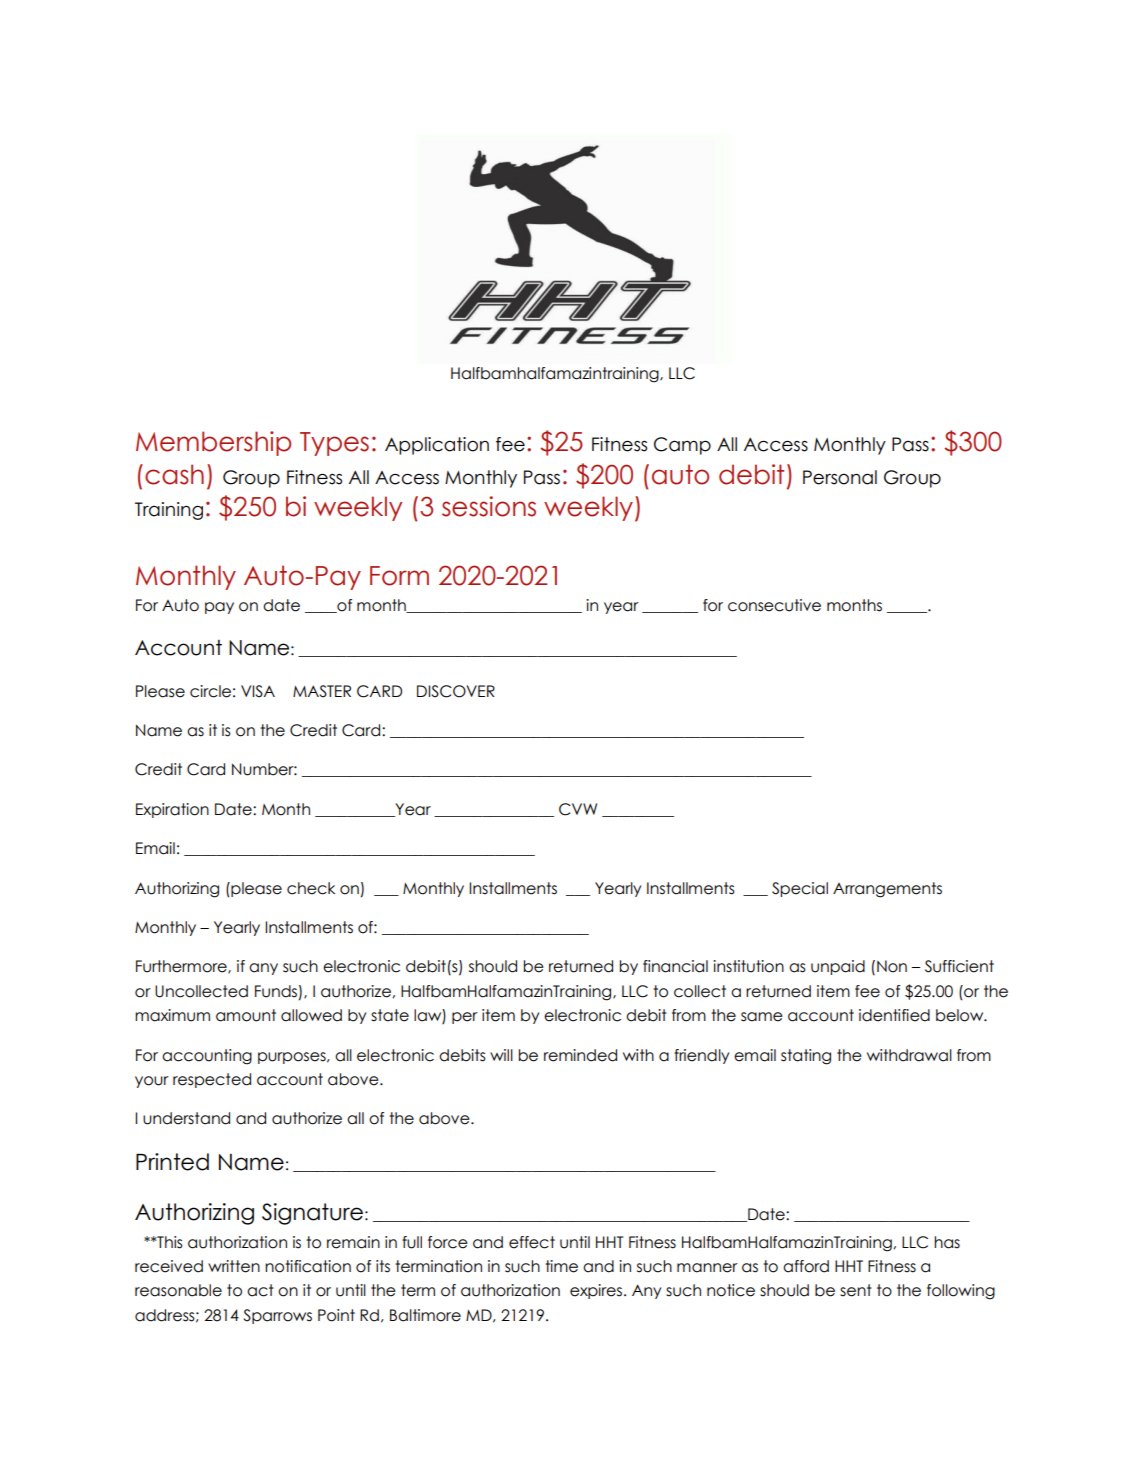 The height and width of the image is (1483, 1146). I want to click on financial, so click(675, 966).
